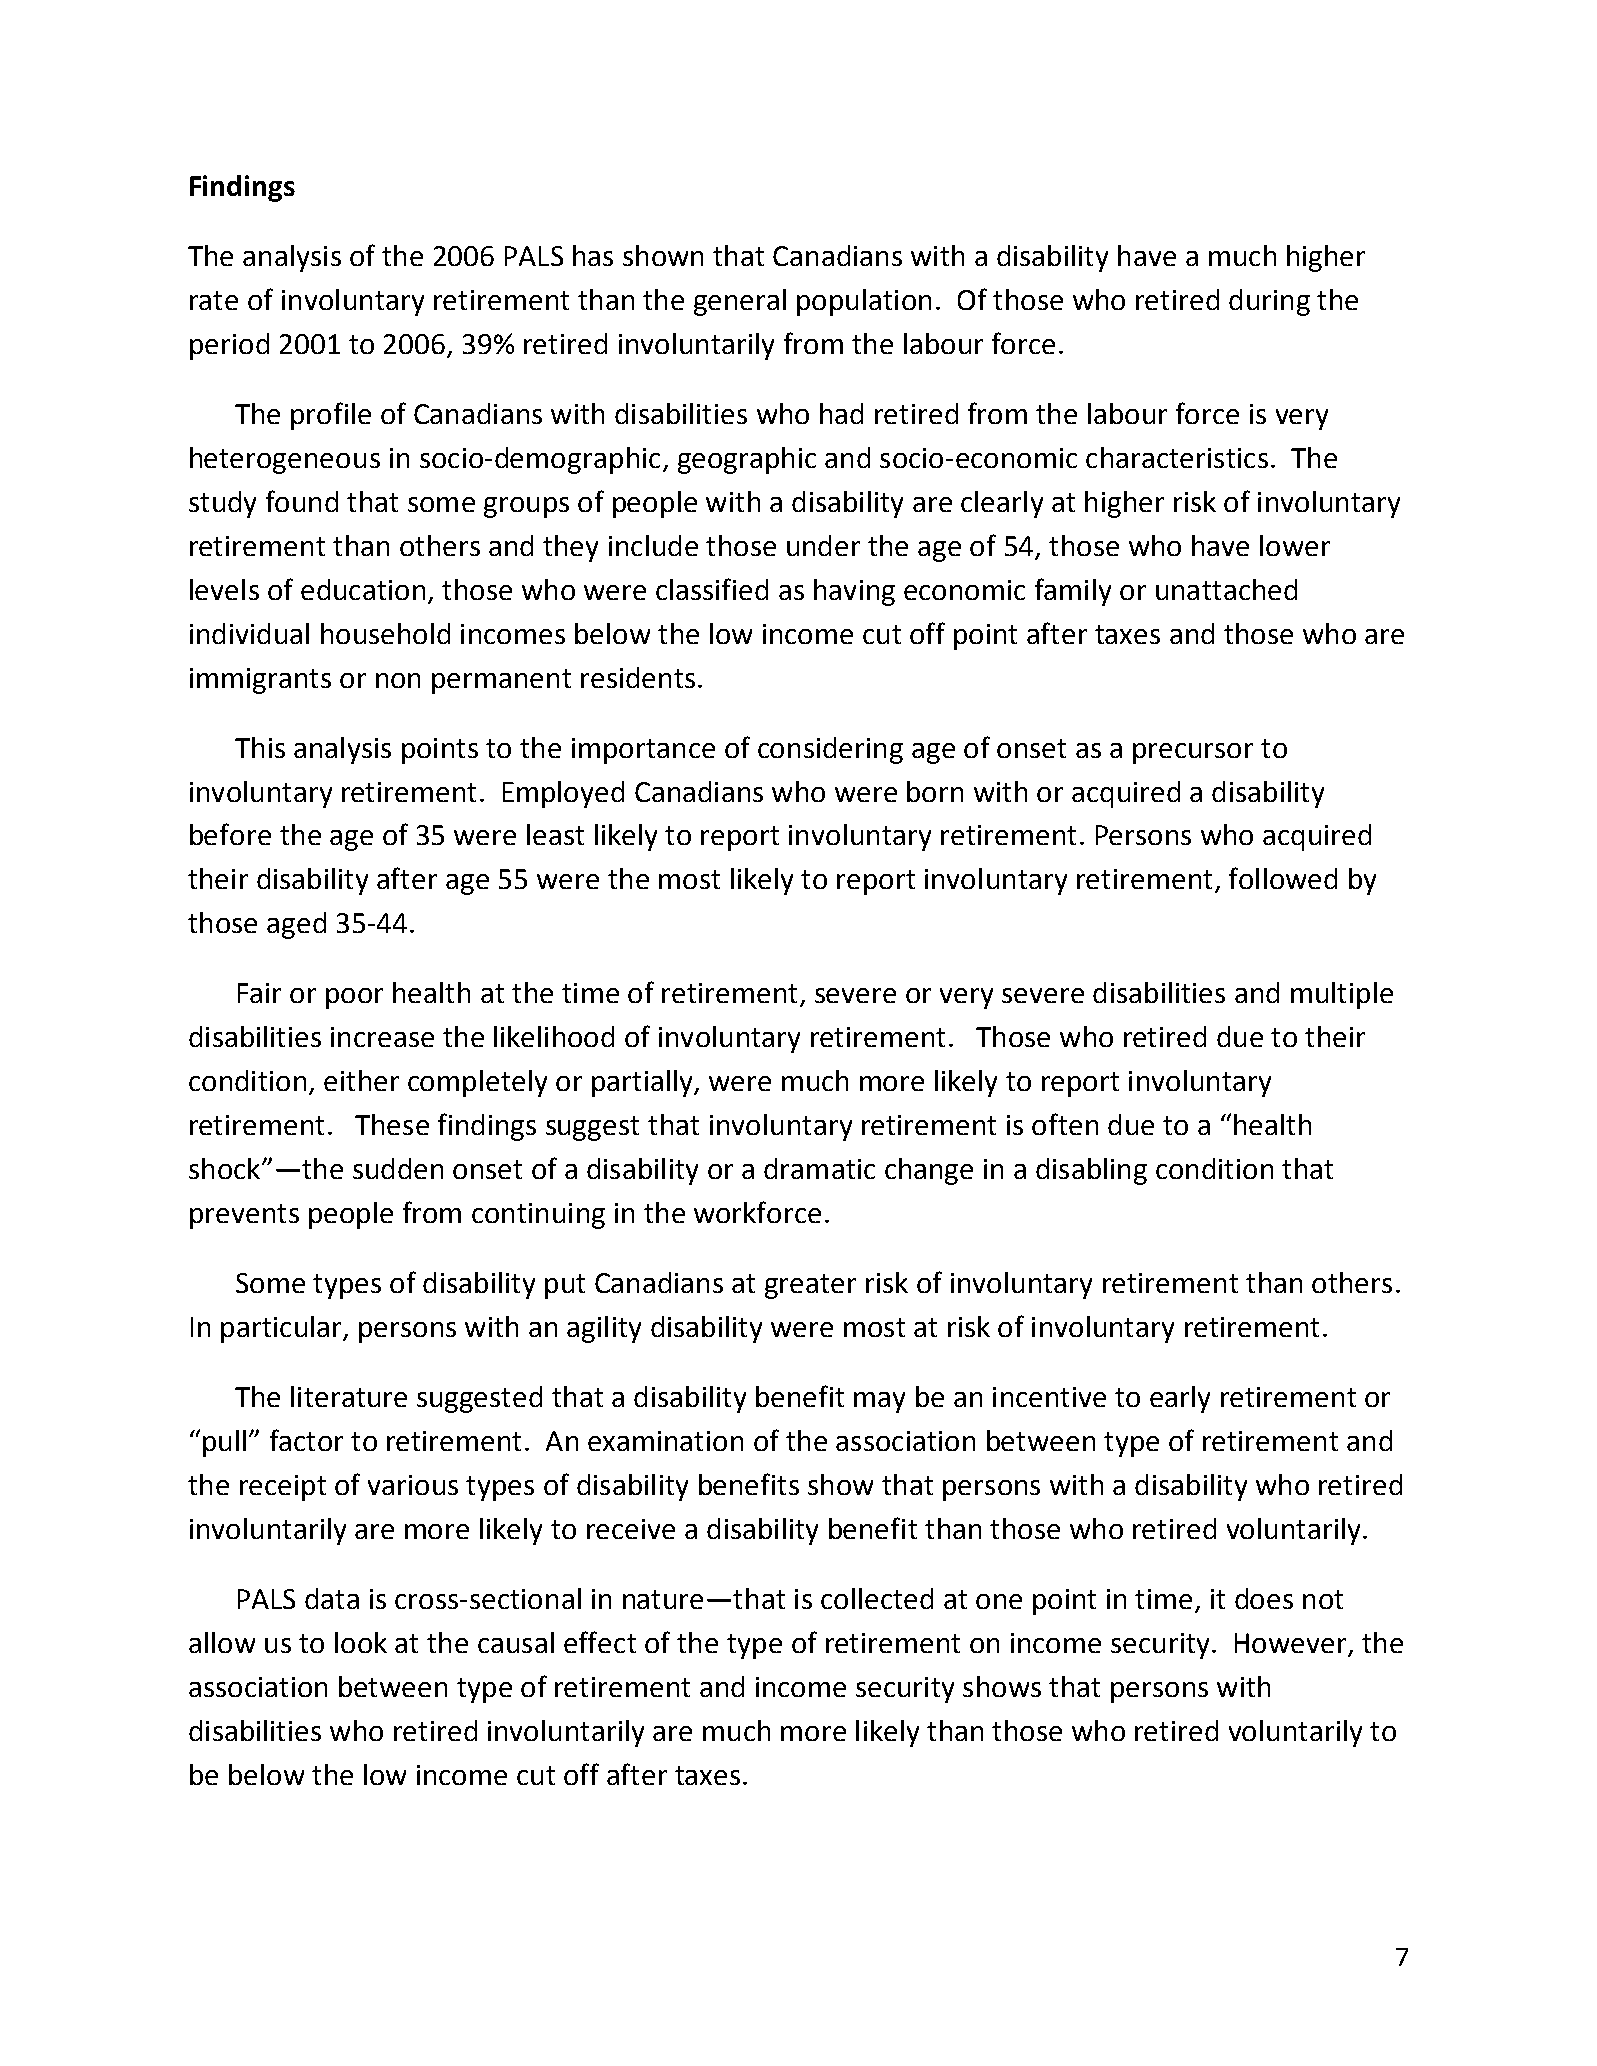 The width and height of the screenshot is (1597, 2066). What do you see at coordinates (1269, 302) in the screenshot?
I see `during` at bounding box center [1269, 302].
